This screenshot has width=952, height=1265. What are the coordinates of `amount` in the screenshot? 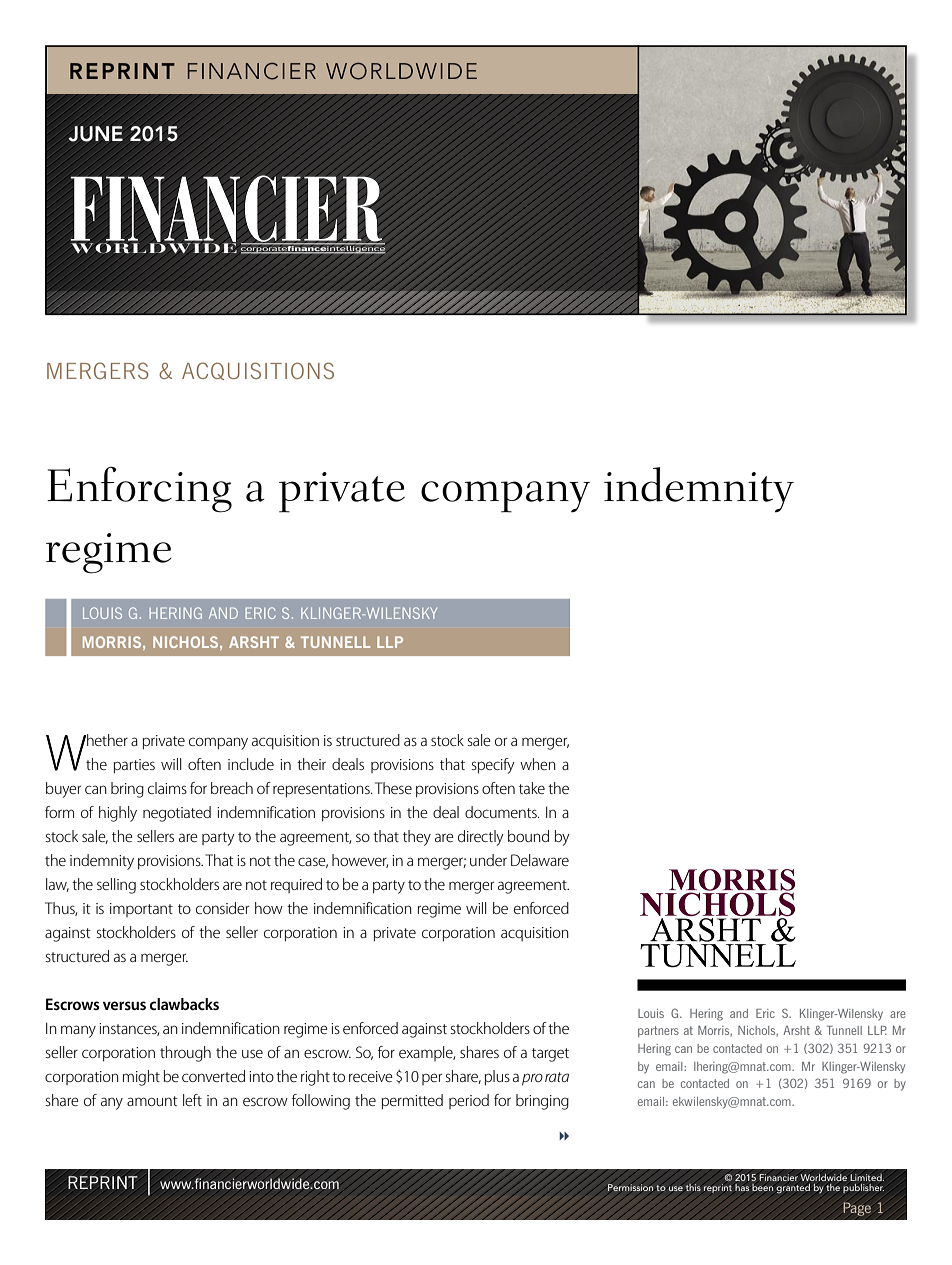 It's located at (152, 1101).
